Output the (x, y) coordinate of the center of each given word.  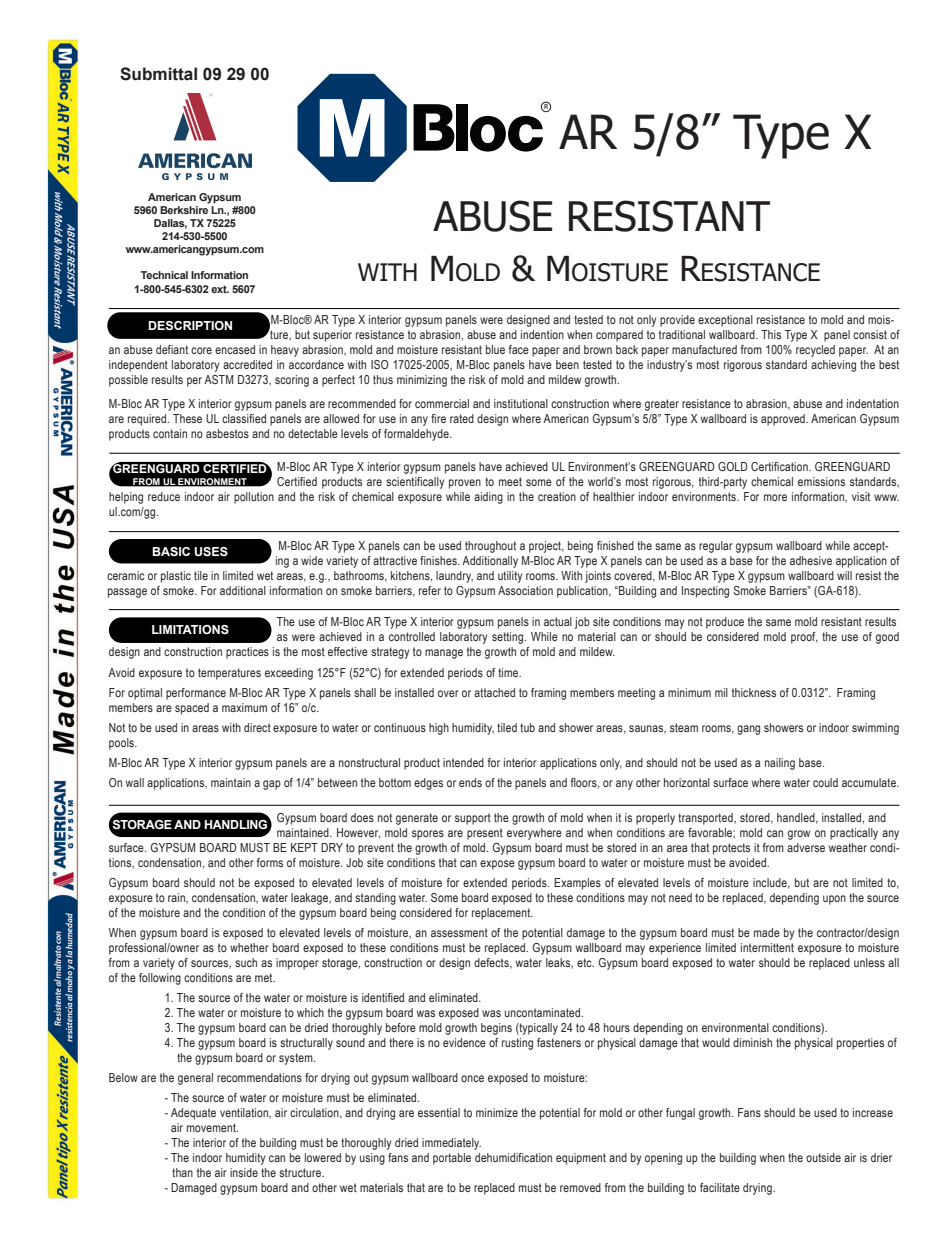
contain (170, 433)
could (825, 782)
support (473, 819)
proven (465, 484)
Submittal (158, 74)
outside (823, 1157)
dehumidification (513, 1157)
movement (212, 1127)
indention (542, 334)
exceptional (725, 321)
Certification (780, 466)
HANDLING (237, 825)
